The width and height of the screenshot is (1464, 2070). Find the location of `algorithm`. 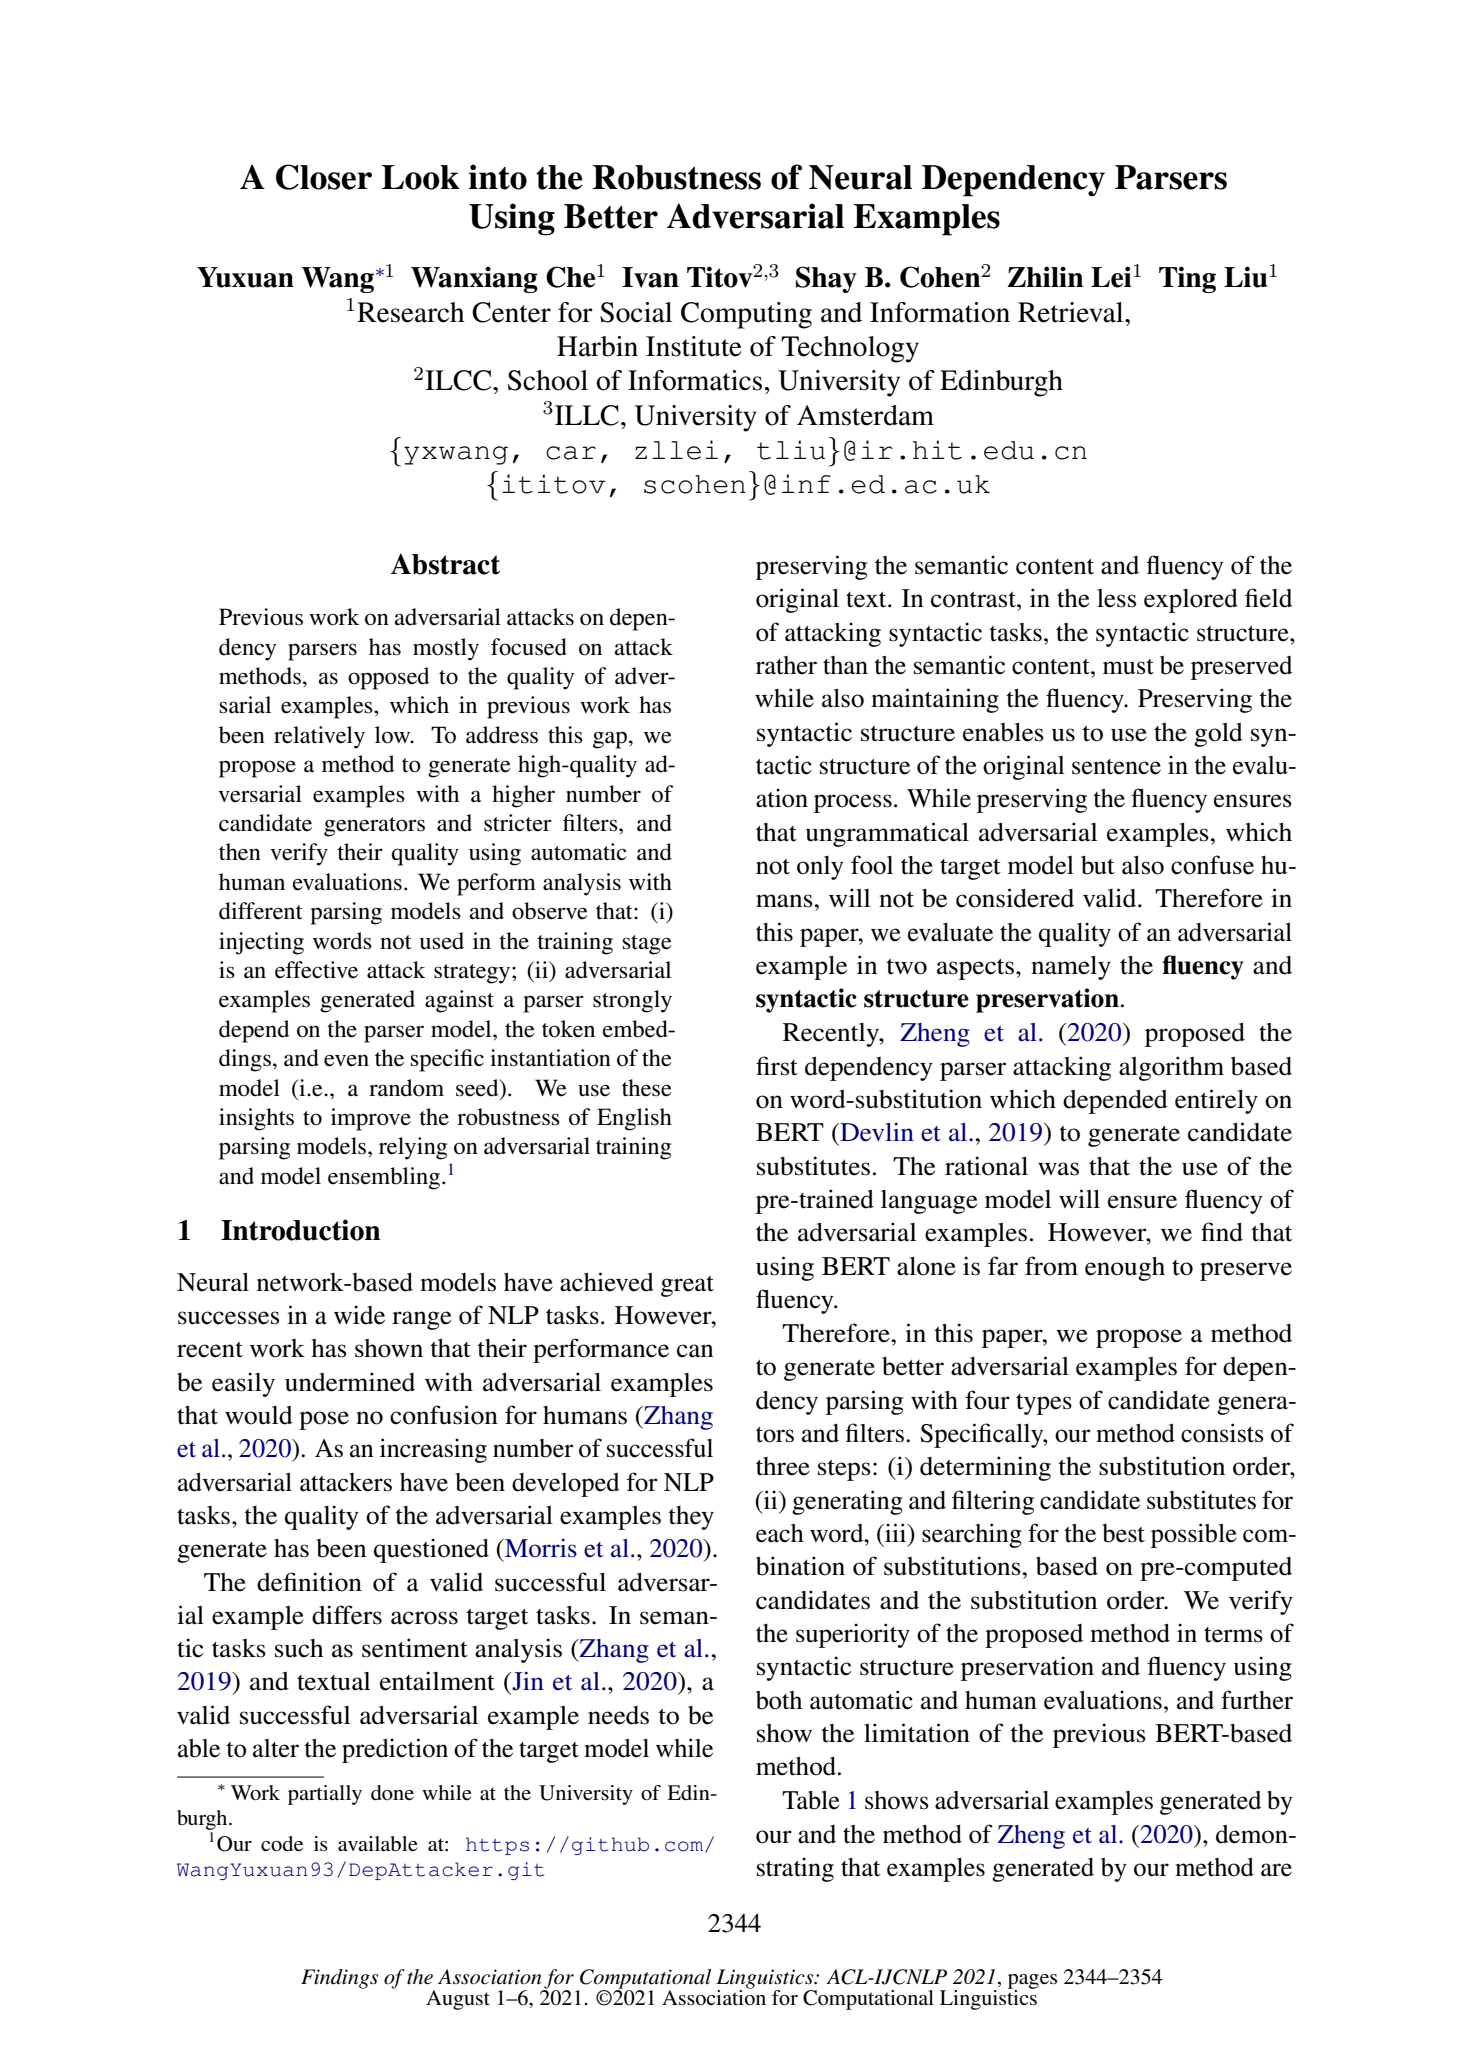

algorithm is located at coordinates (1171, 1068).
